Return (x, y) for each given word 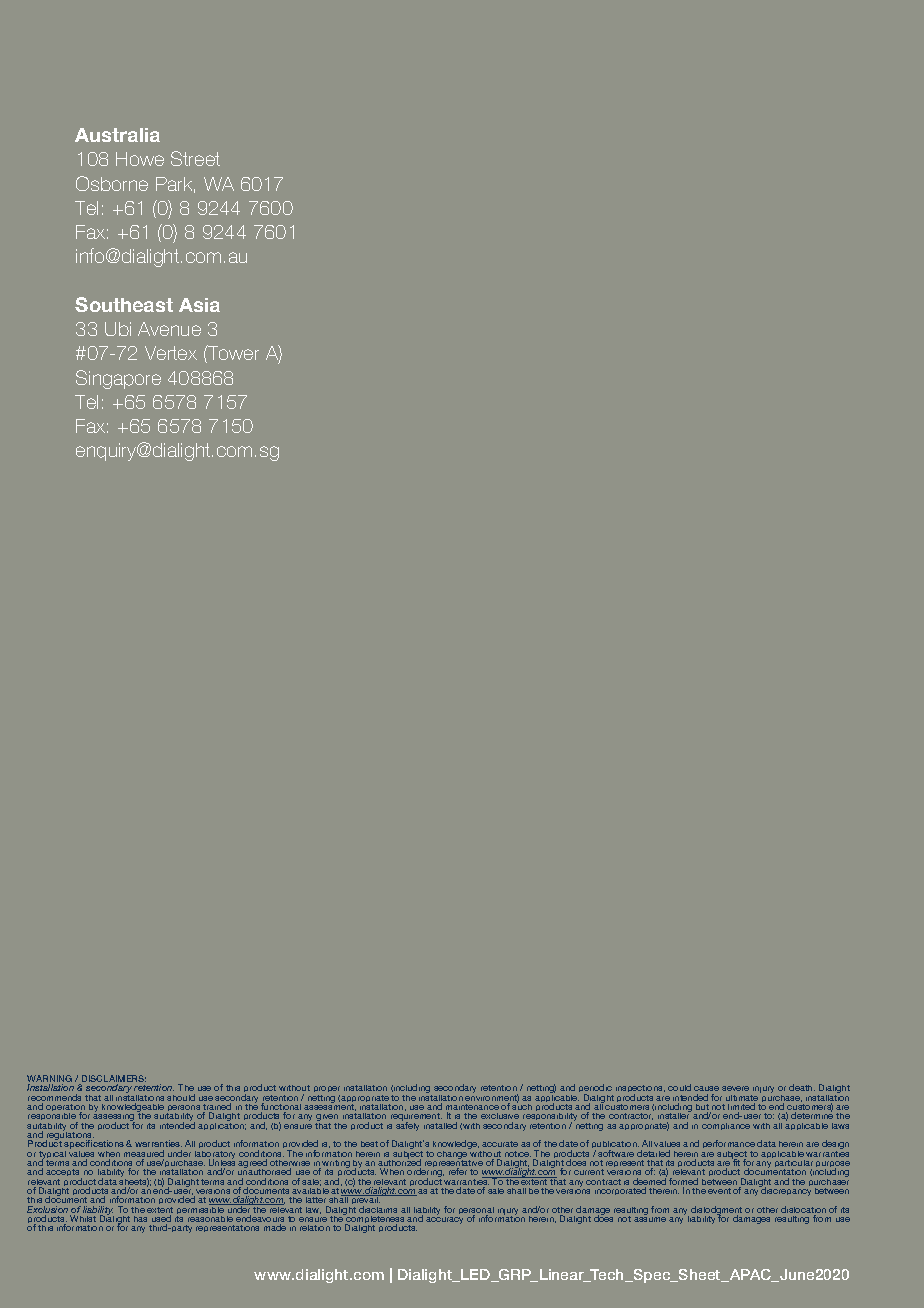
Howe (140, 159)
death (802, 1087)
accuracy (444, 1220)
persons (184, 1110)
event (719, 1191)
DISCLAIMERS (113, 1080)
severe (735, 1088)
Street (195, 158)
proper (327, 1091)
